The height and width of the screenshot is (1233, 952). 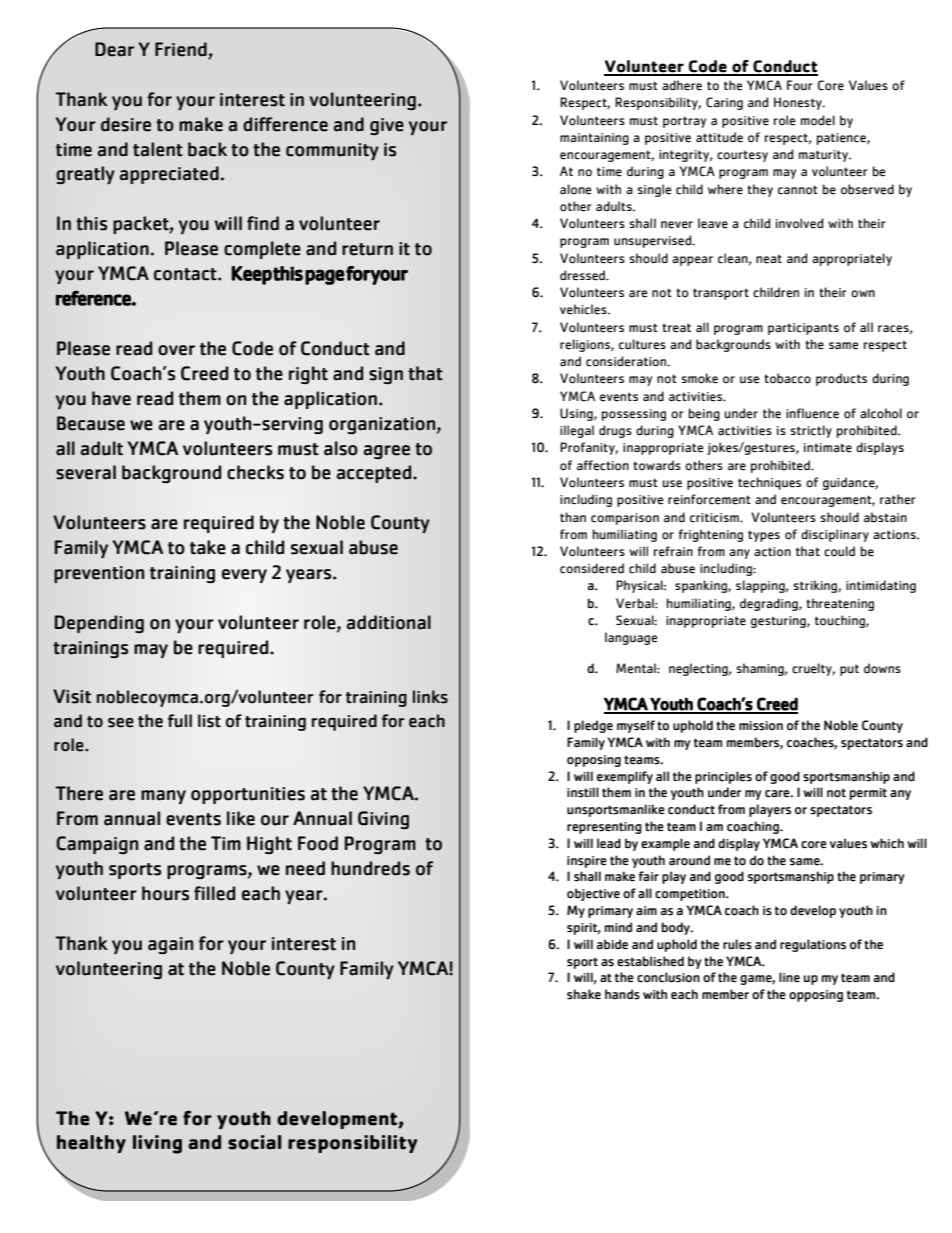 I want to click on prevention, so click(x=99, y=574).
